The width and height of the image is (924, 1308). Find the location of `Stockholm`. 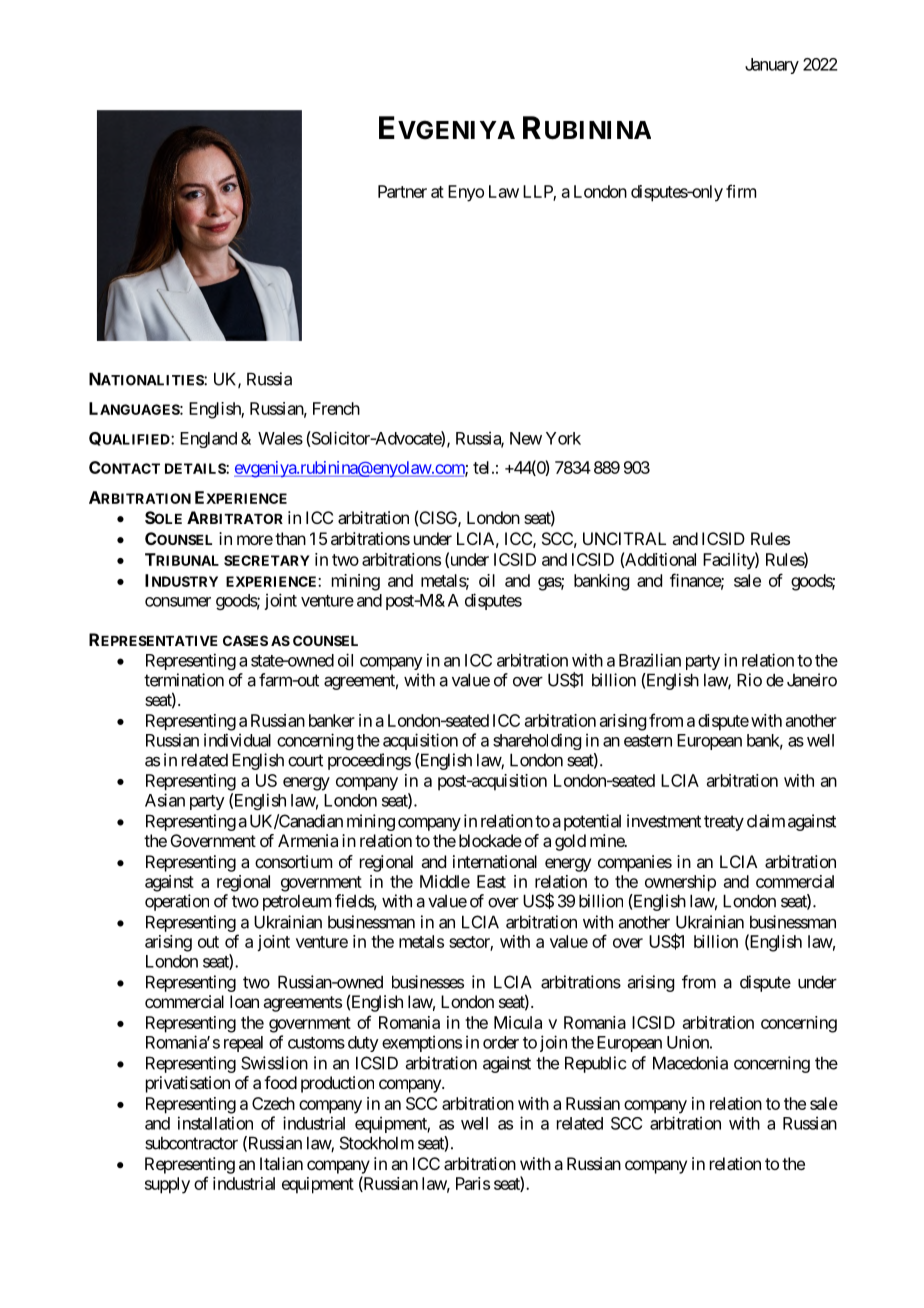

Stockholm is located at coordinates (377, 1143).
